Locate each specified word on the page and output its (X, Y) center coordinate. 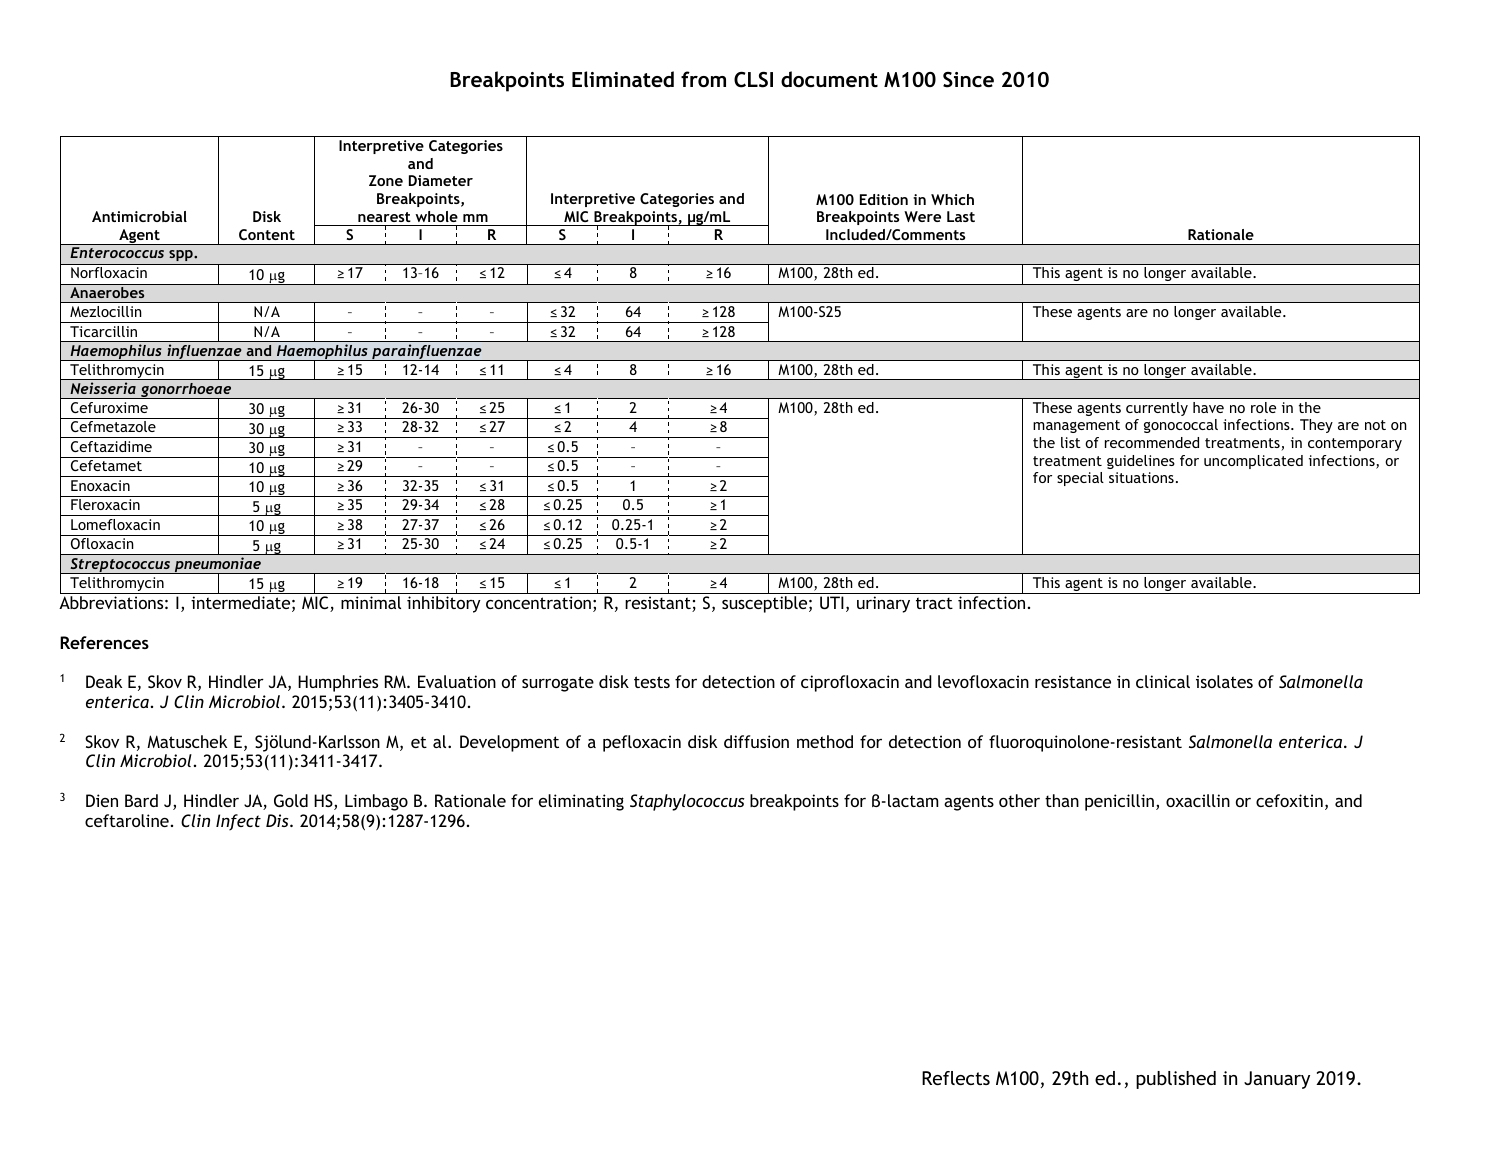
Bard (141, 800)
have (1208, 407)
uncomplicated (1253, 462)
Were (922, 216)
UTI (832, 602)
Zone (386, 180)
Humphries (338, 683)
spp (182, 255)
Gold (291, 800)
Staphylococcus (687, 802)
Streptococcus (120, 566)
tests (652, 682)
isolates (1224, 681)
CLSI (753, 80)
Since (968, 80)
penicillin (1119, 802)
